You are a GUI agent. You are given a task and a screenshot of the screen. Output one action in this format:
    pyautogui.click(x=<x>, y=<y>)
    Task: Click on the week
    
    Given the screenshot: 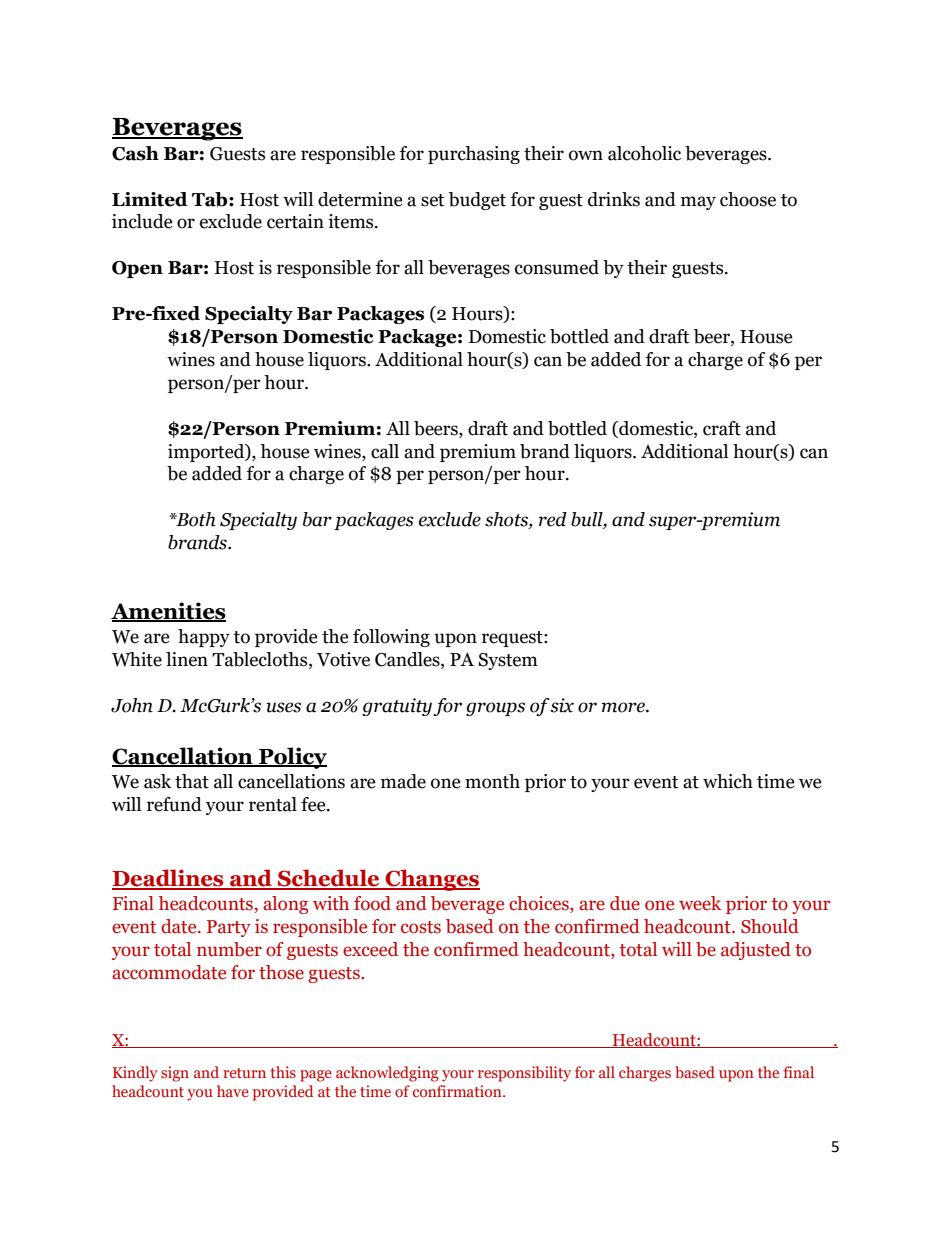 What is the action you would take?
    pyautogui.click(x=700, y=903)
